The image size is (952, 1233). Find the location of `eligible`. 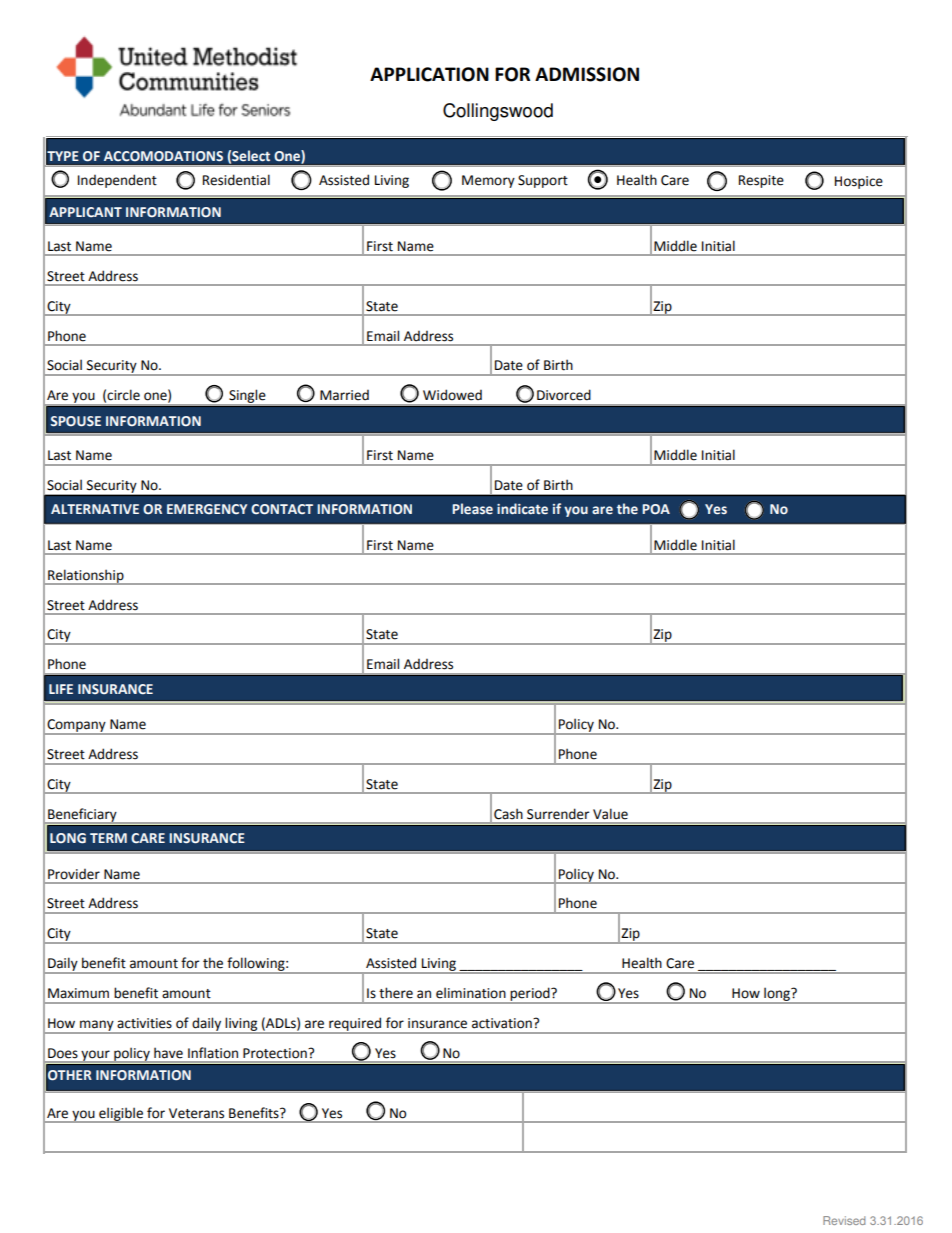

eligible is located at coordinates (121, 1115).
